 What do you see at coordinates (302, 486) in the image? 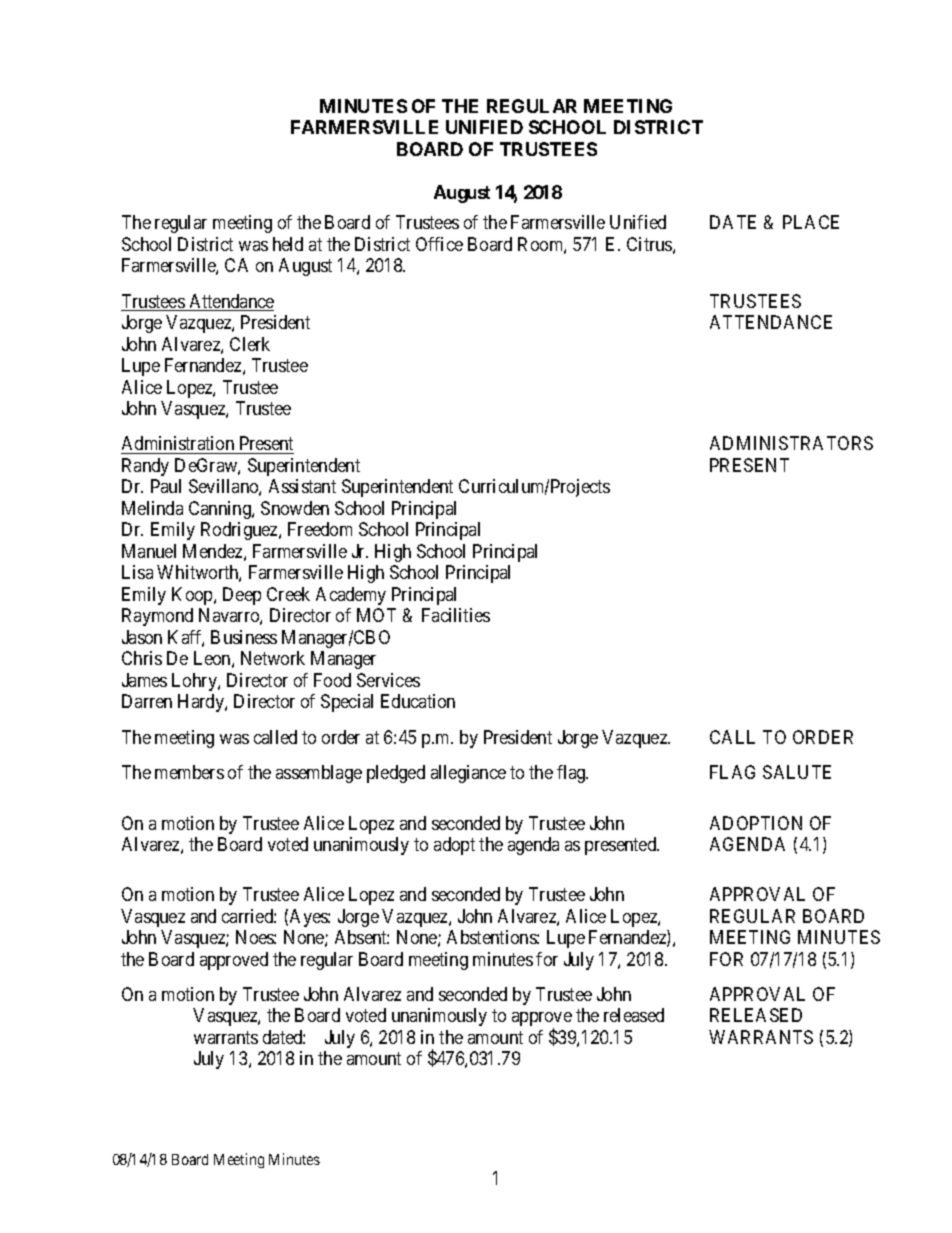
I see `Assistant` at bounding box center [302, 486].
